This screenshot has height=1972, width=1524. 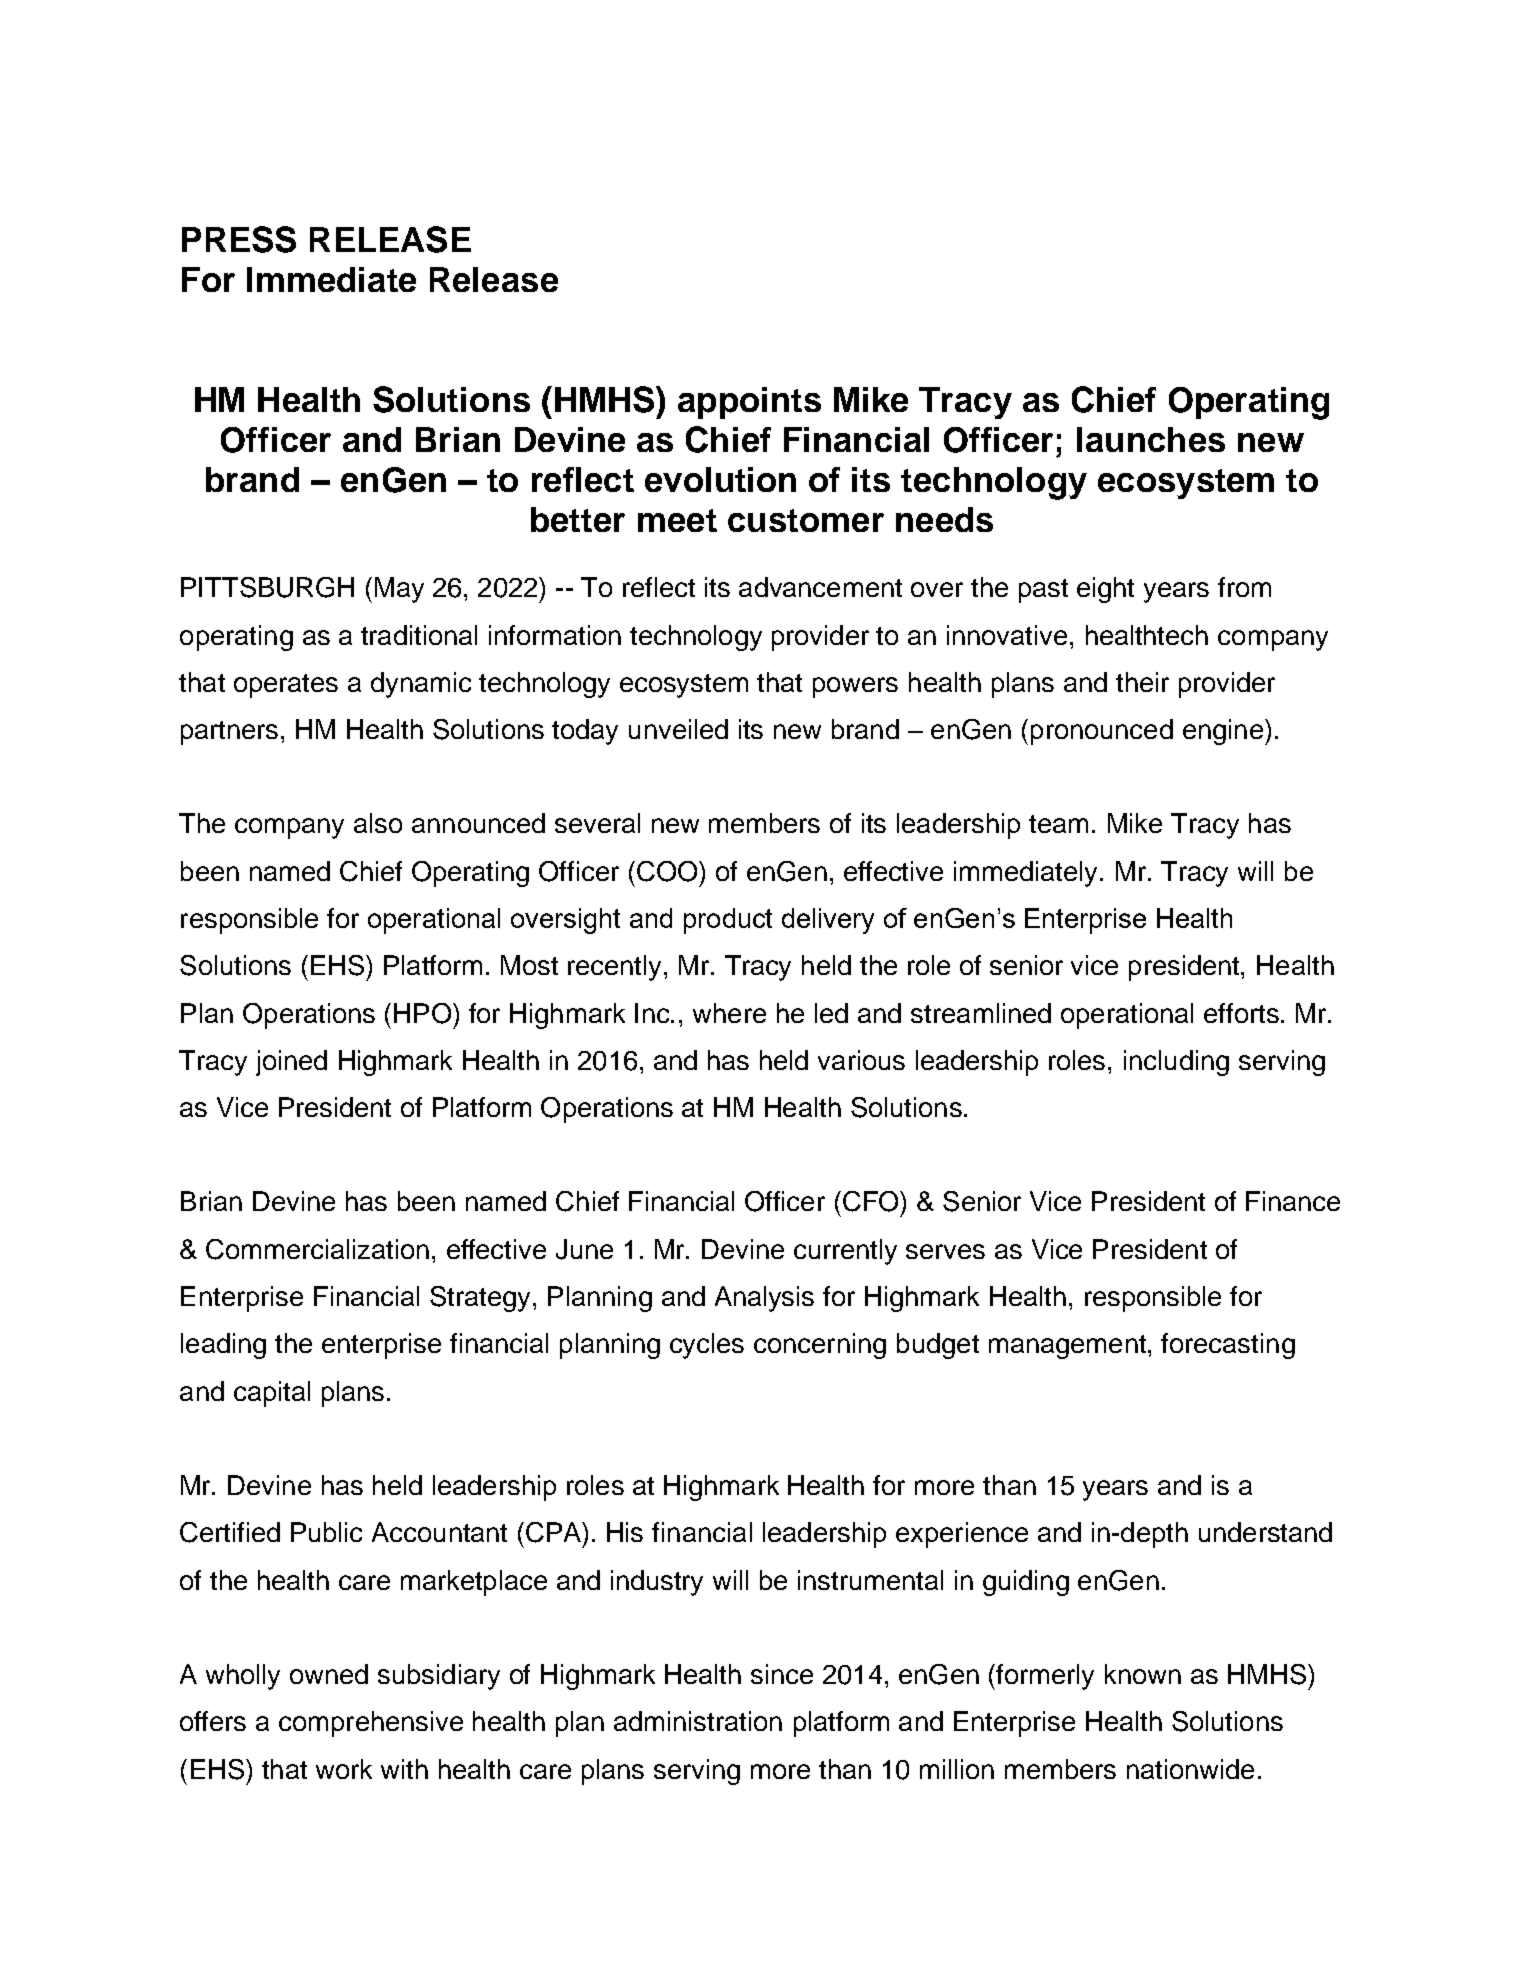 I want to click on cycles, so click(x=707, y=1346).
